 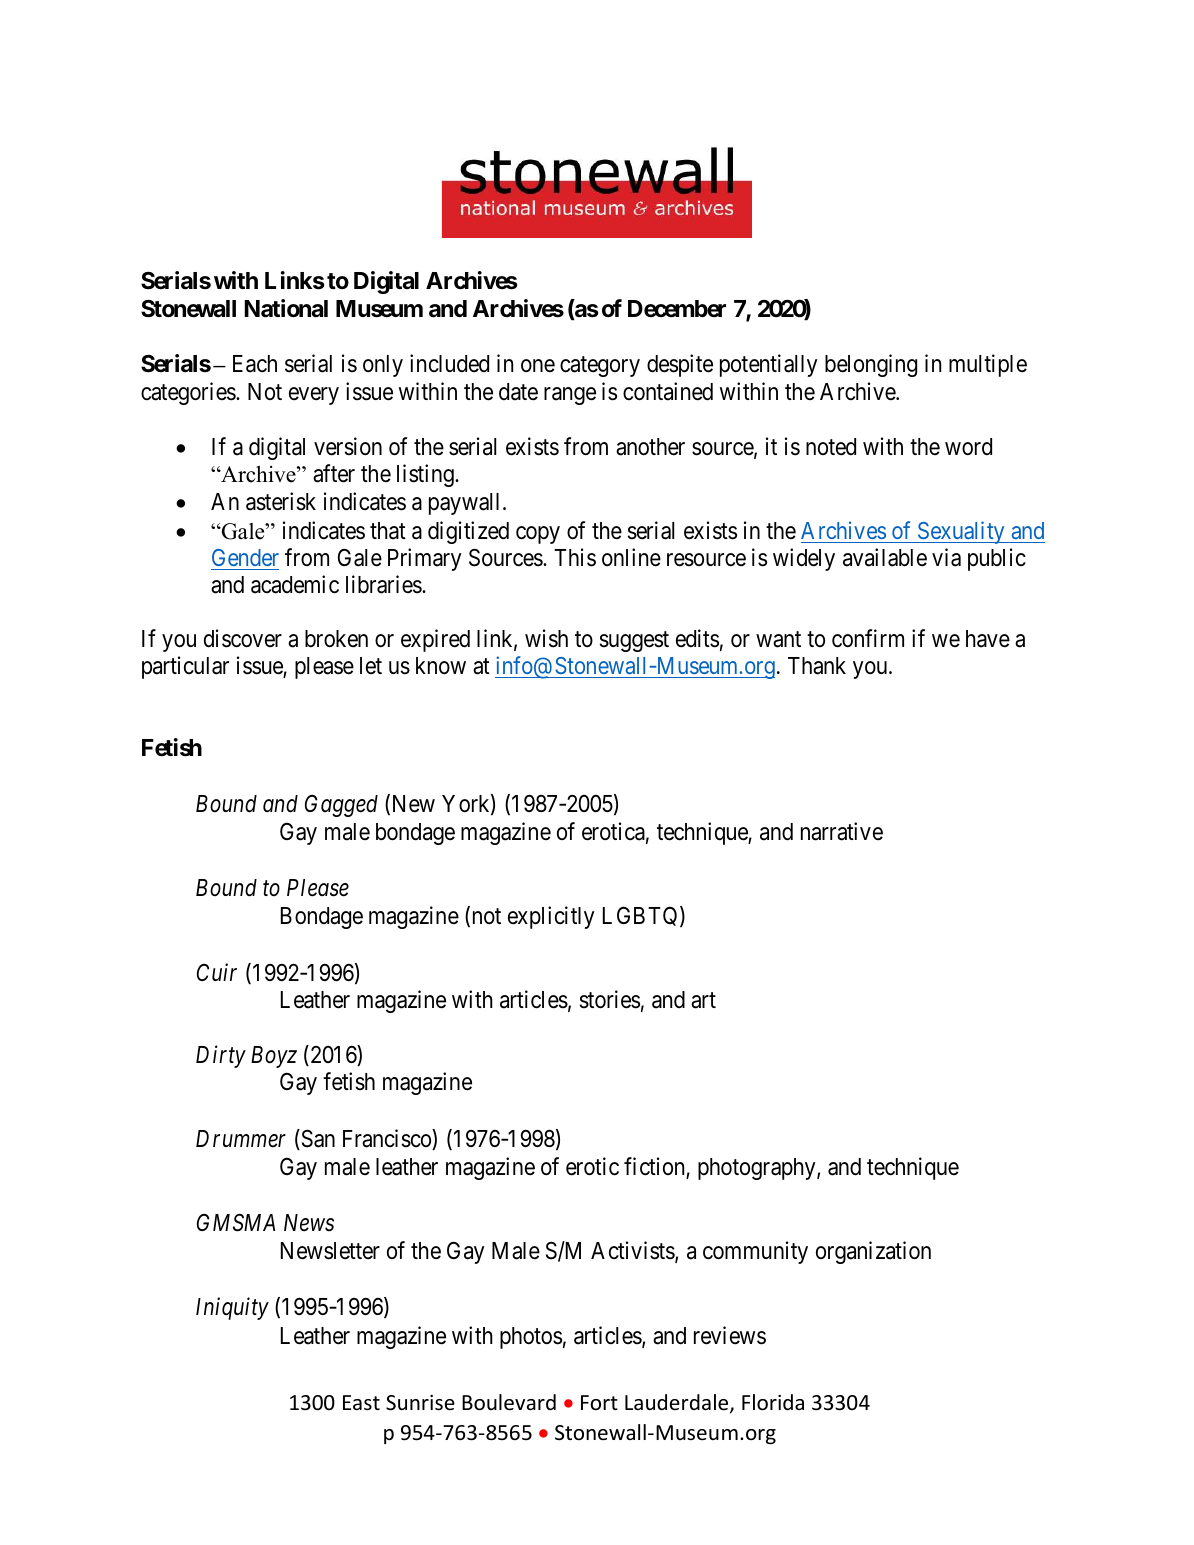 I want to click on narrative, so click(x=842, y=831).
